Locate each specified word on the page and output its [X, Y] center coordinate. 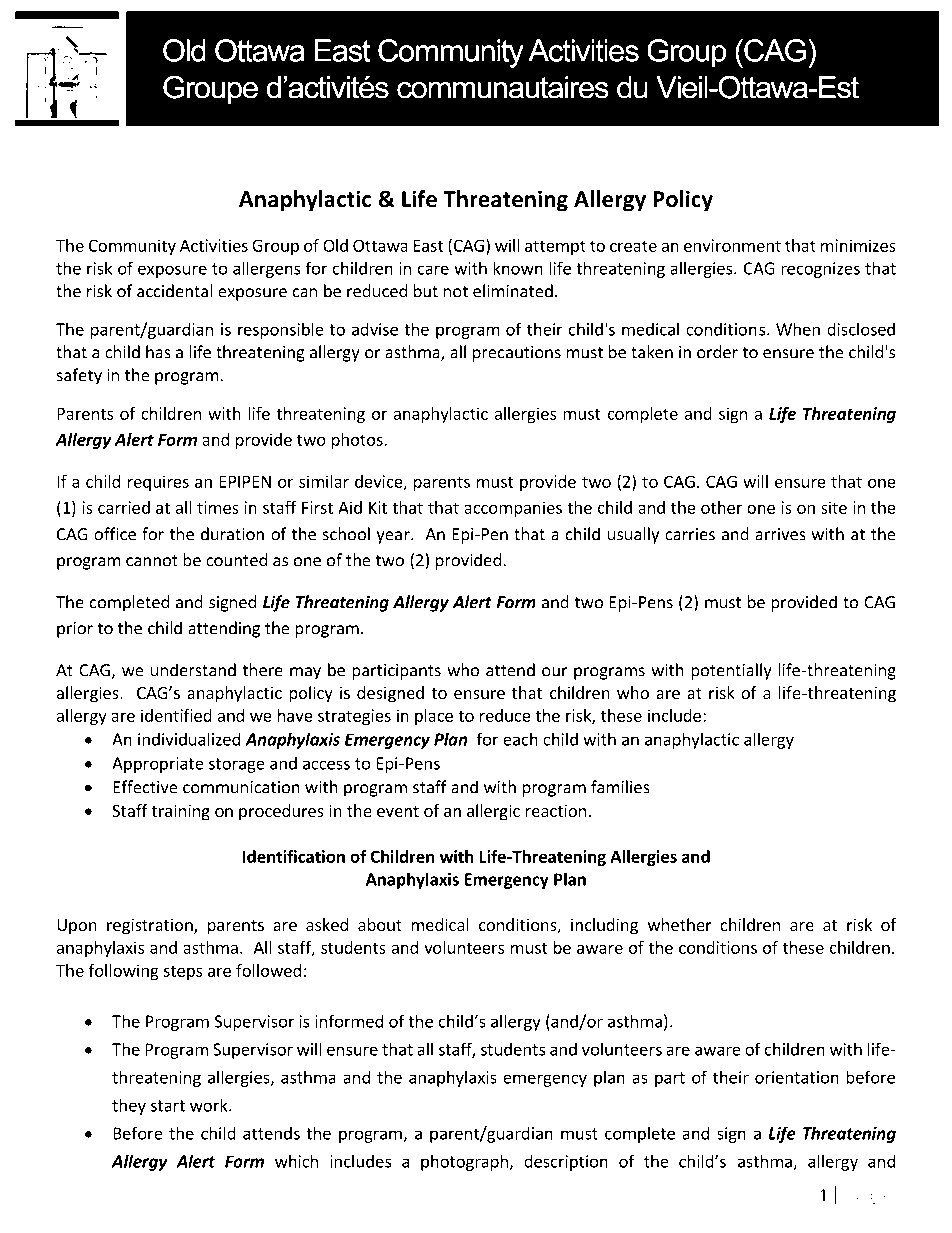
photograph [464, 1162]
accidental [175, 291]
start [168, 1106]
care [433, 270]
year [394, 537]
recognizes [820, 270]
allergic [493, 812]
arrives [780, 534]
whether [680, 924]
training [181, 812]
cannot [152, 561]
